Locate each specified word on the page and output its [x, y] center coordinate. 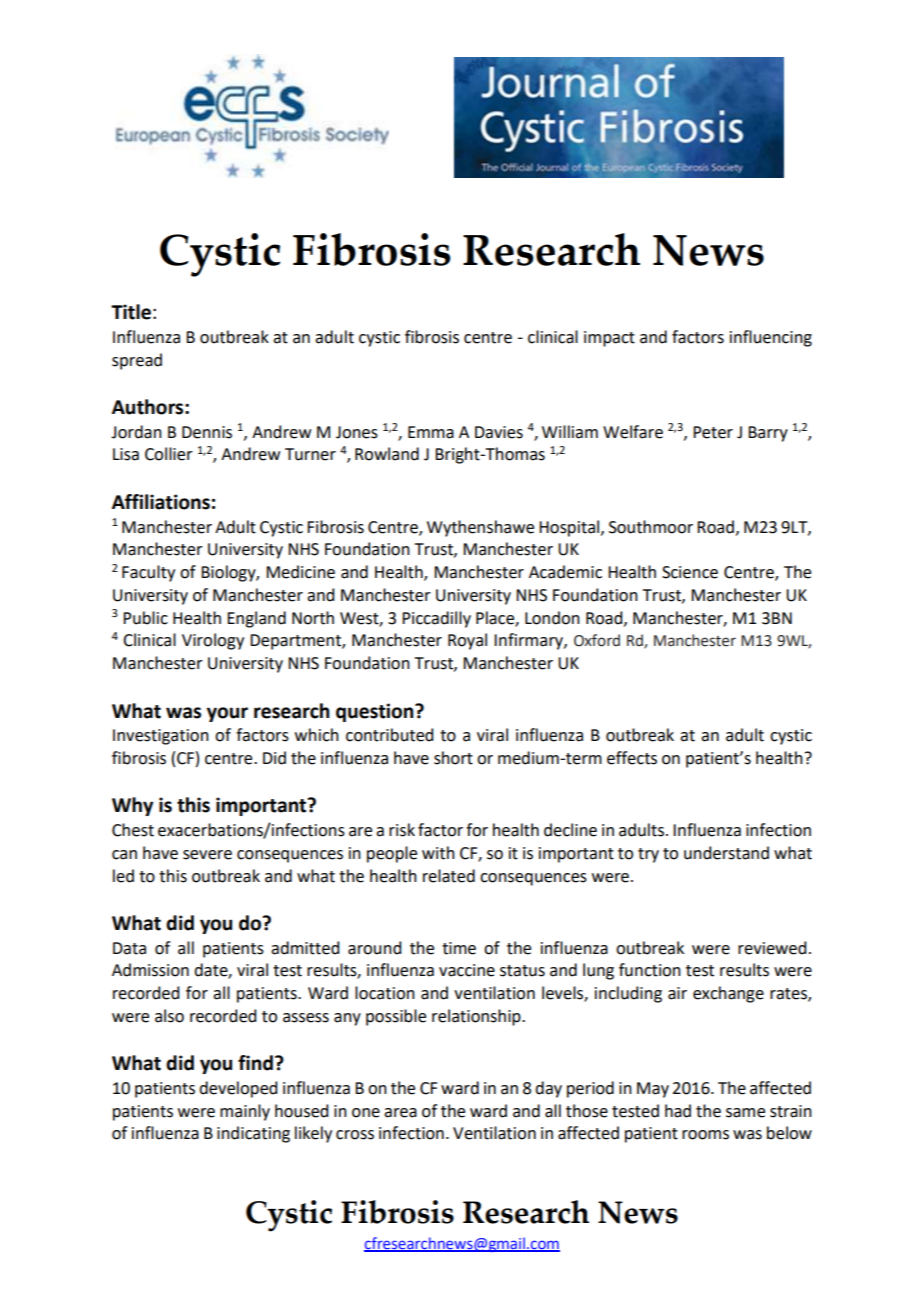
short [453, 758]
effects [632, 758]
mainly [245, 1112]
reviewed [772, 948]
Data [129, 948]
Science [690, 572]
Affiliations [161, 502]
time [459, 948]
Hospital [570, 528]
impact [609, 339]
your [227, 714]
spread [137, 361]
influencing [771, 338]
